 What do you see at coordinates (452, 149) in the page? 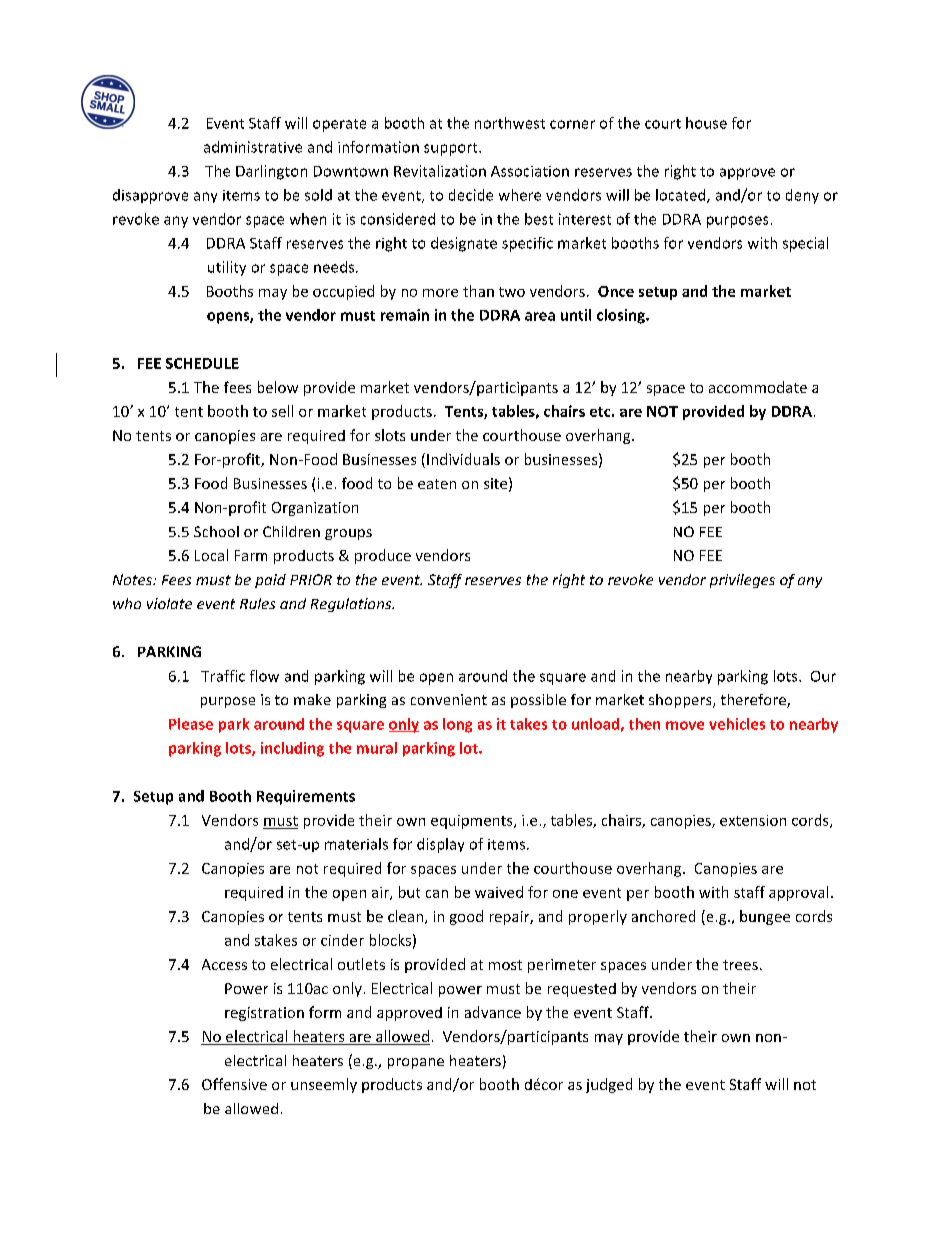
I see `support` at bounding box center [452, 149].
